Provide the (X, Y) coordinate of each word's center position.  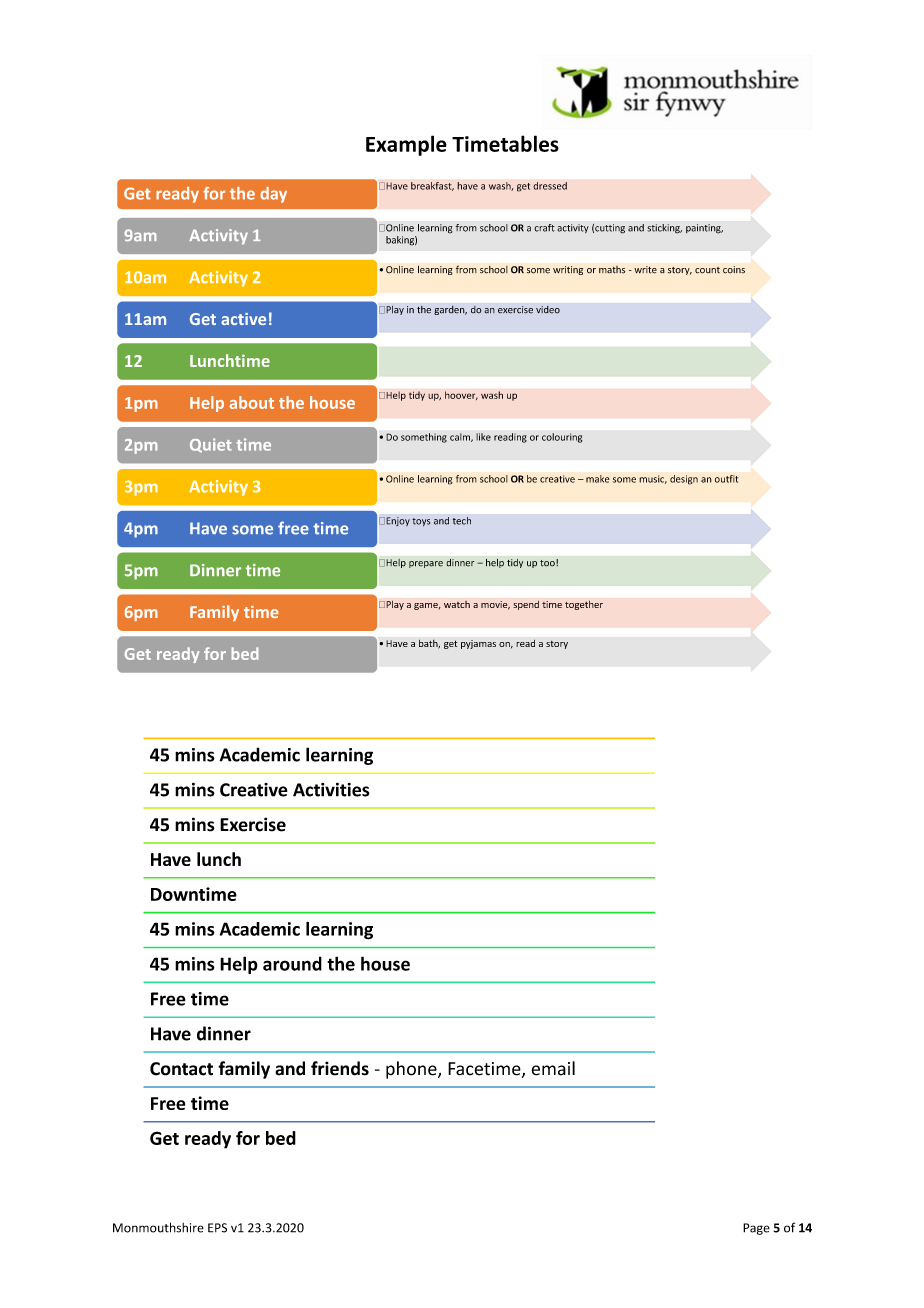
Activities (331, 789)
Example (406, 145)
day (273, 195)
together (584, 605)
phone (412, 1070)
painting (704, 229)
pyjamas (478, 644)
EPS (217, 1228)
